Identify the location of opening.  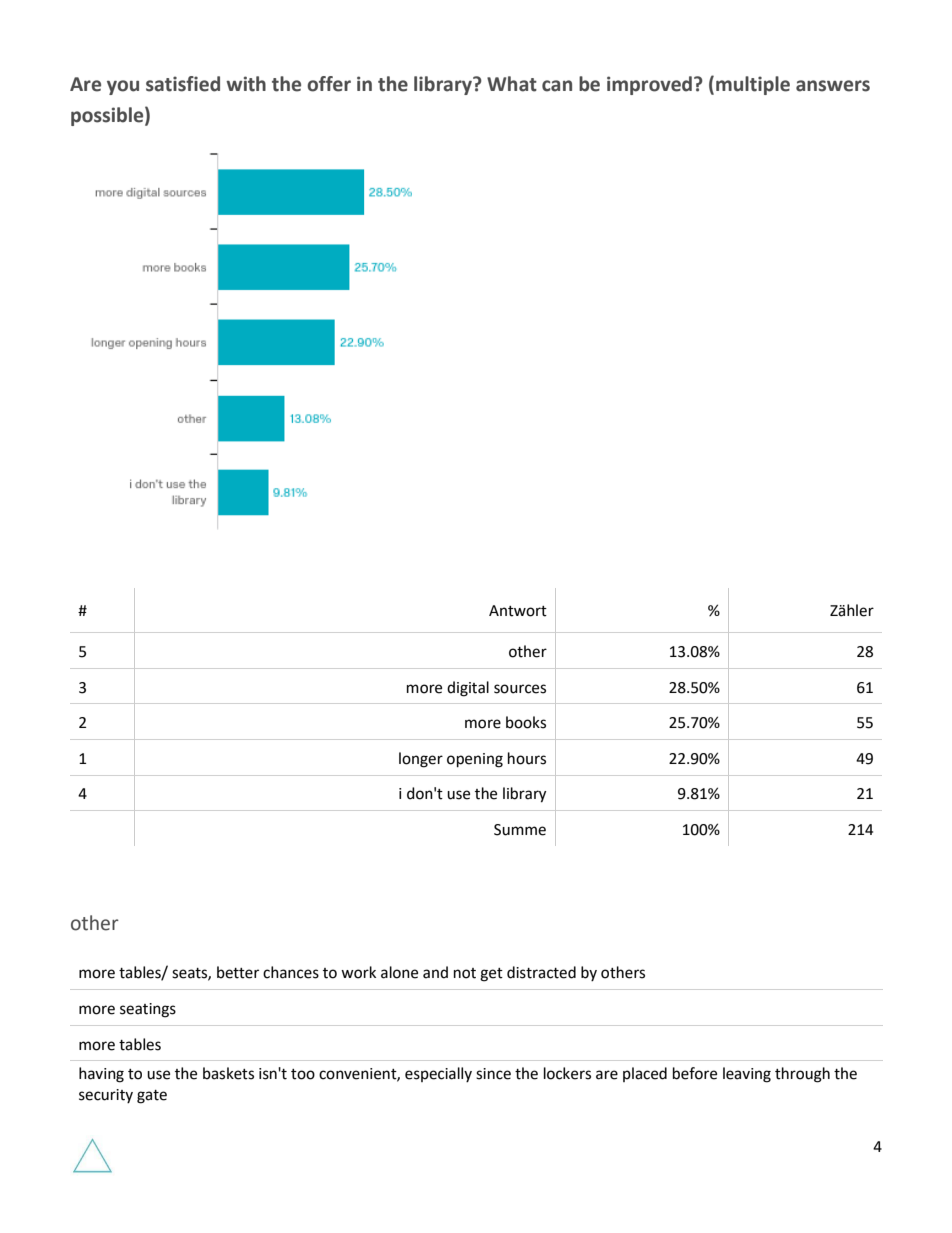
(475, 760).
